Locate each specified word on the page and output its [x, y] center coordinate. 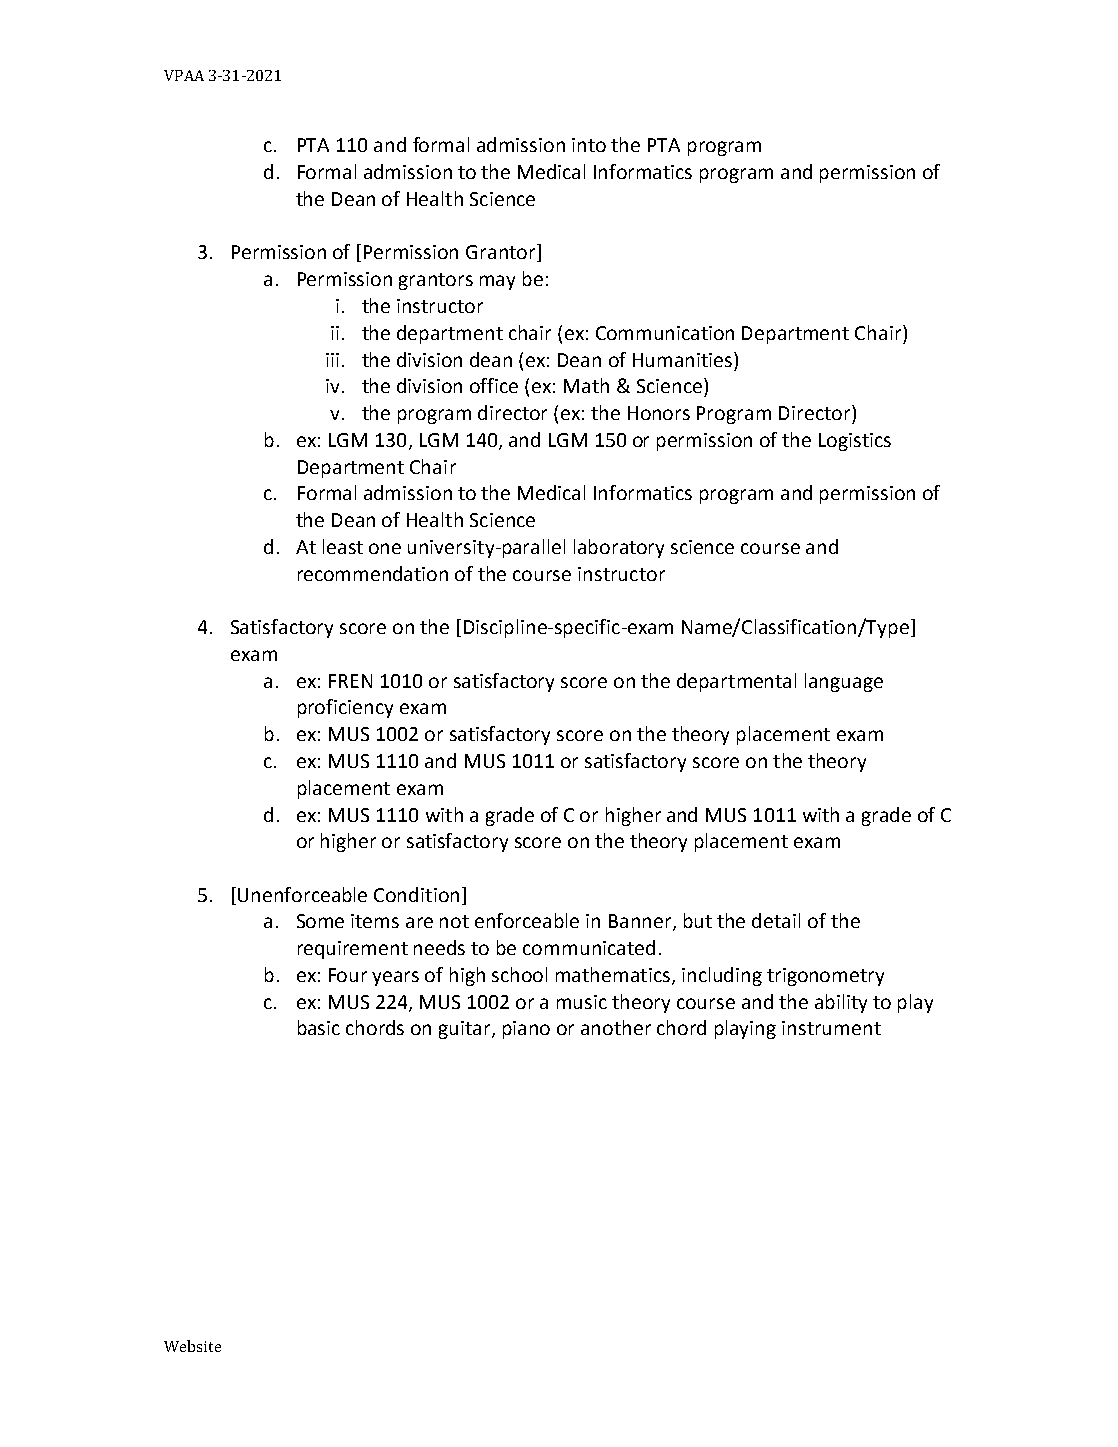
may [497, 282]
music [582, 1002]
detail [776, 920]
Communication [665, 333]
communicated [589, 947]
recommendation [373, 573]
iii [332, 360]
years [395, 978]
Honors [659, 413]
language [844, 682]
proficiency [345, 708]
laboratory [619, 548]
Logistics [855, 442]
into [589, 145]
